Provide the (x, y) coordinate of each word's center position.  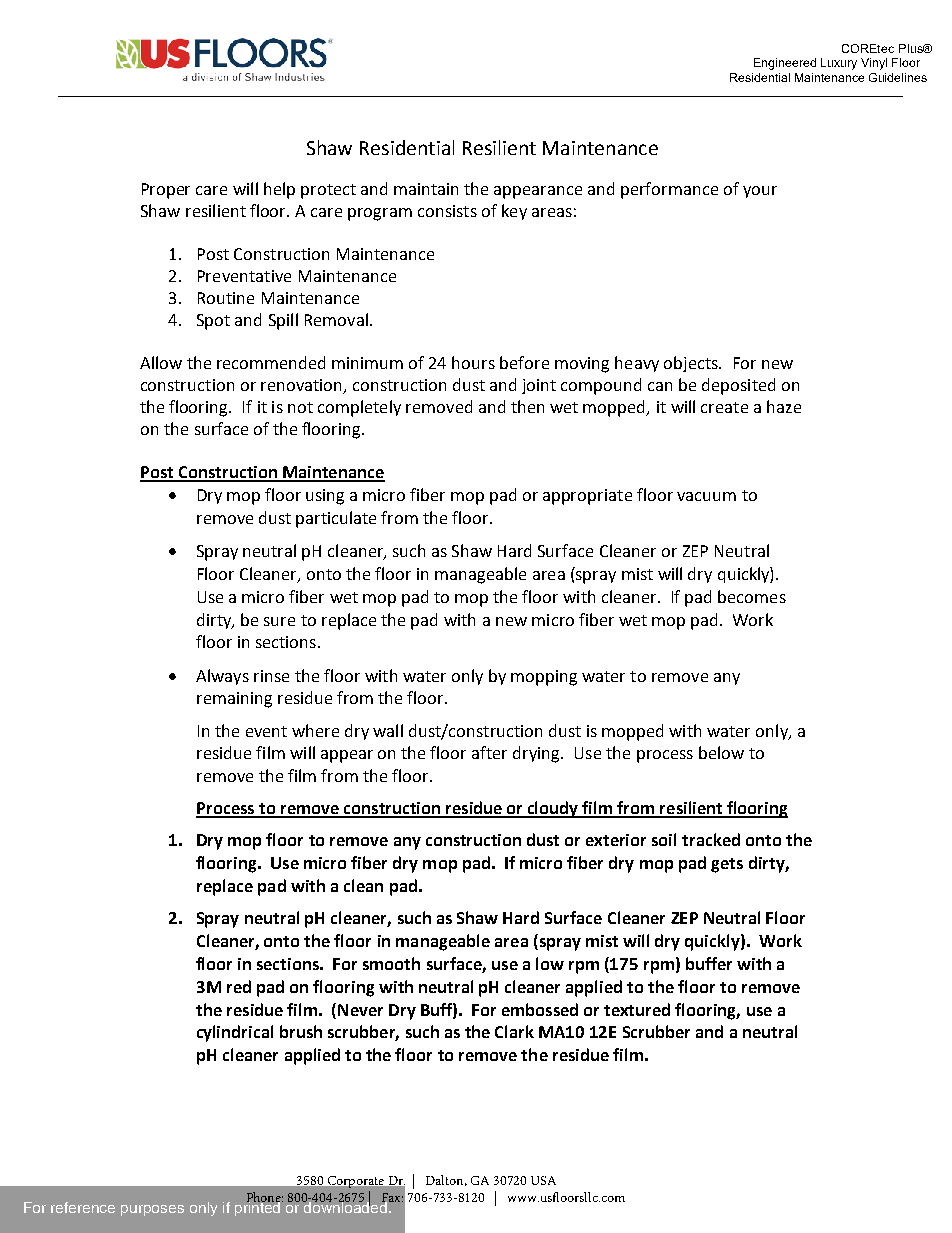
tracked (711, 839)
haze (784, 406)
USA (543, 1180)
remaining (234, 700)
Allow (161, 362)
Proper (166, 191)
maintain (426, 189)
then (527, 406)
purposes (152, 1210)
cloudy (553, 809)
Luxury (839, 64)
